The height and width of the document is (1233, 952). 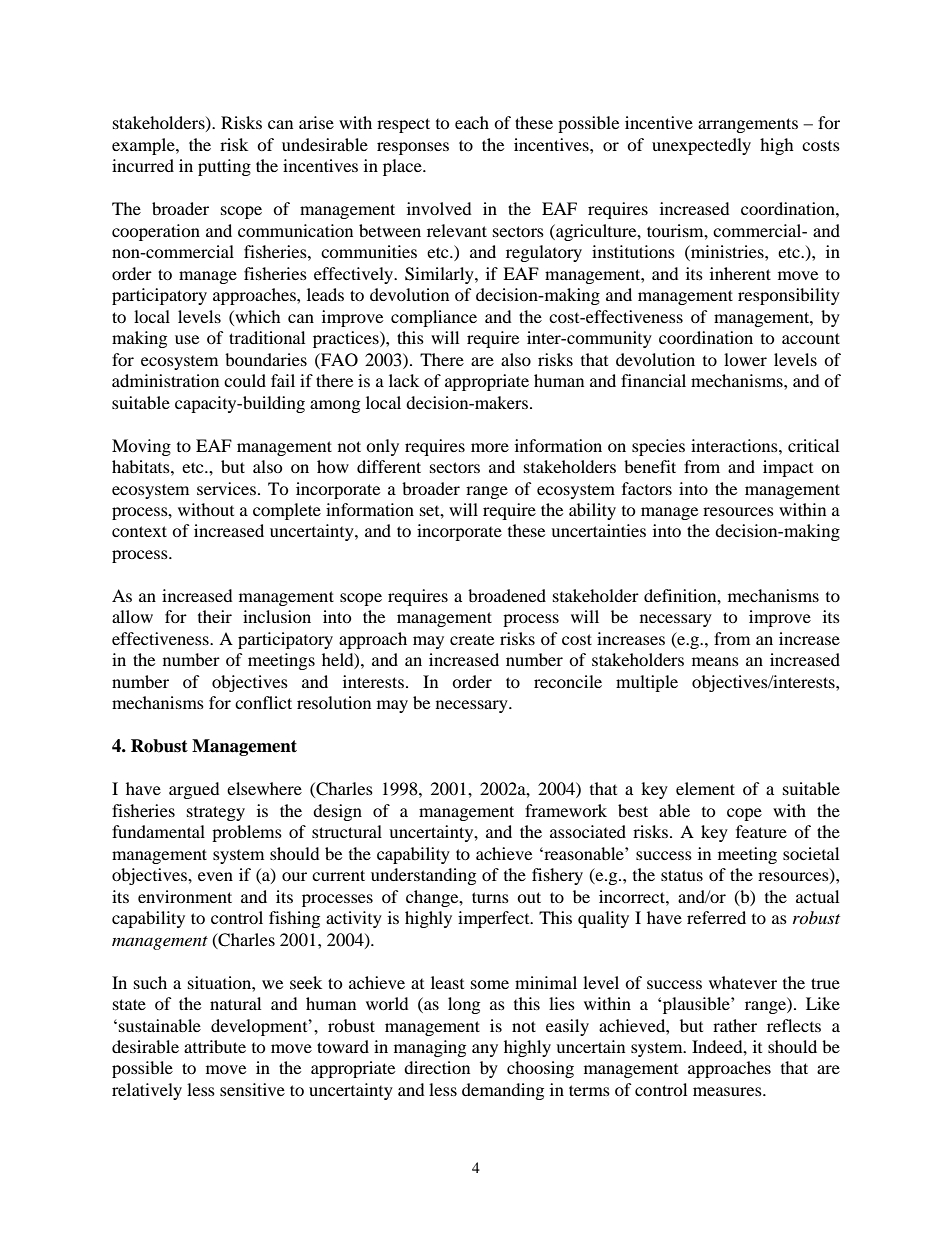 I want to click on understanding, so click(x=423, y=876).
